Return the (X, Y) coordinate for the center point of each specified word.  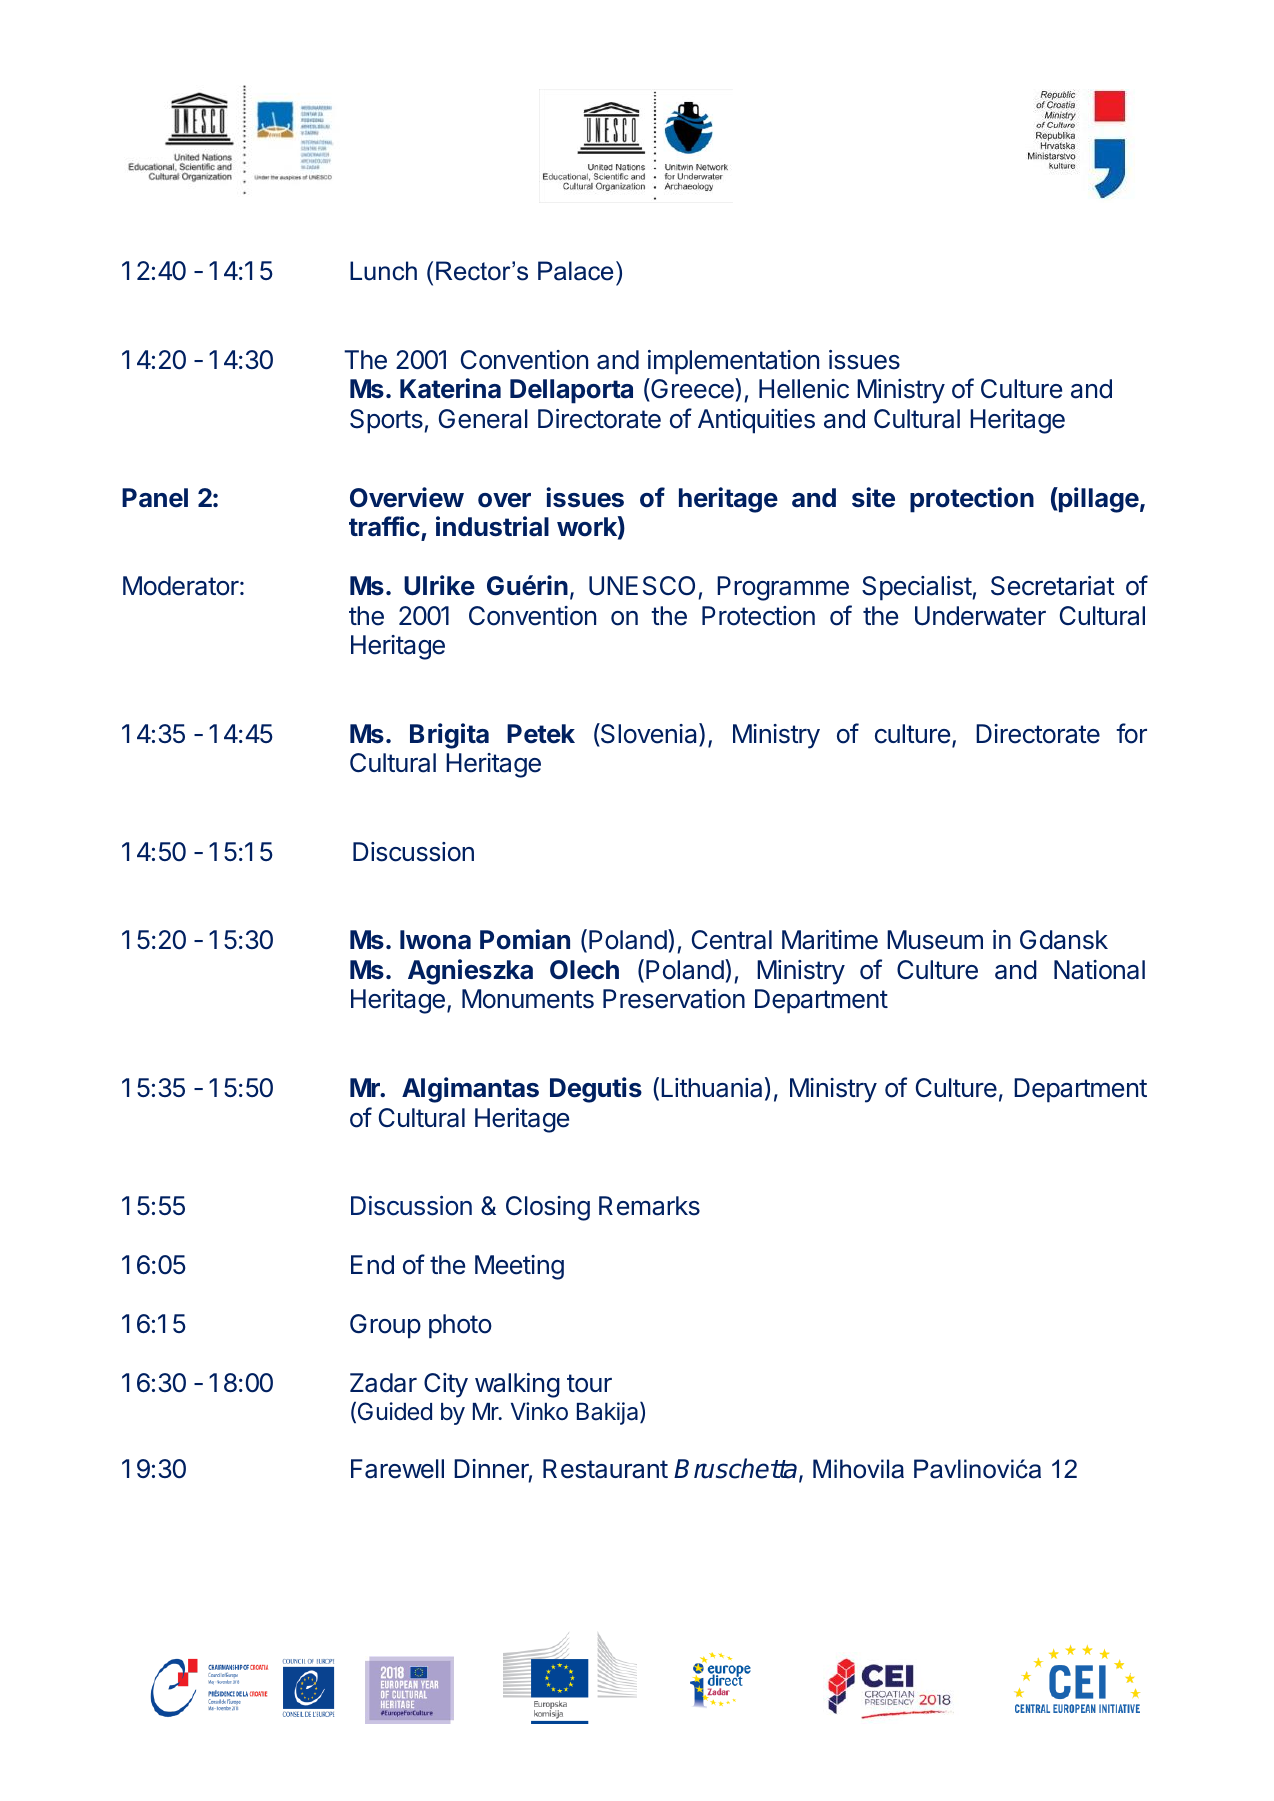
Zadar (383, 1383)
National (1099, 970)
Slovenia (649, 734)
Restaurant (605, 1469)
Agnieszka (470, 972)
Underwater (980, 616)
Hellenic (804, 389)
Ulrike (439, 585)
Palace (575, 271)
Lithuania (711, 1088)
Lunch (383, 271)
